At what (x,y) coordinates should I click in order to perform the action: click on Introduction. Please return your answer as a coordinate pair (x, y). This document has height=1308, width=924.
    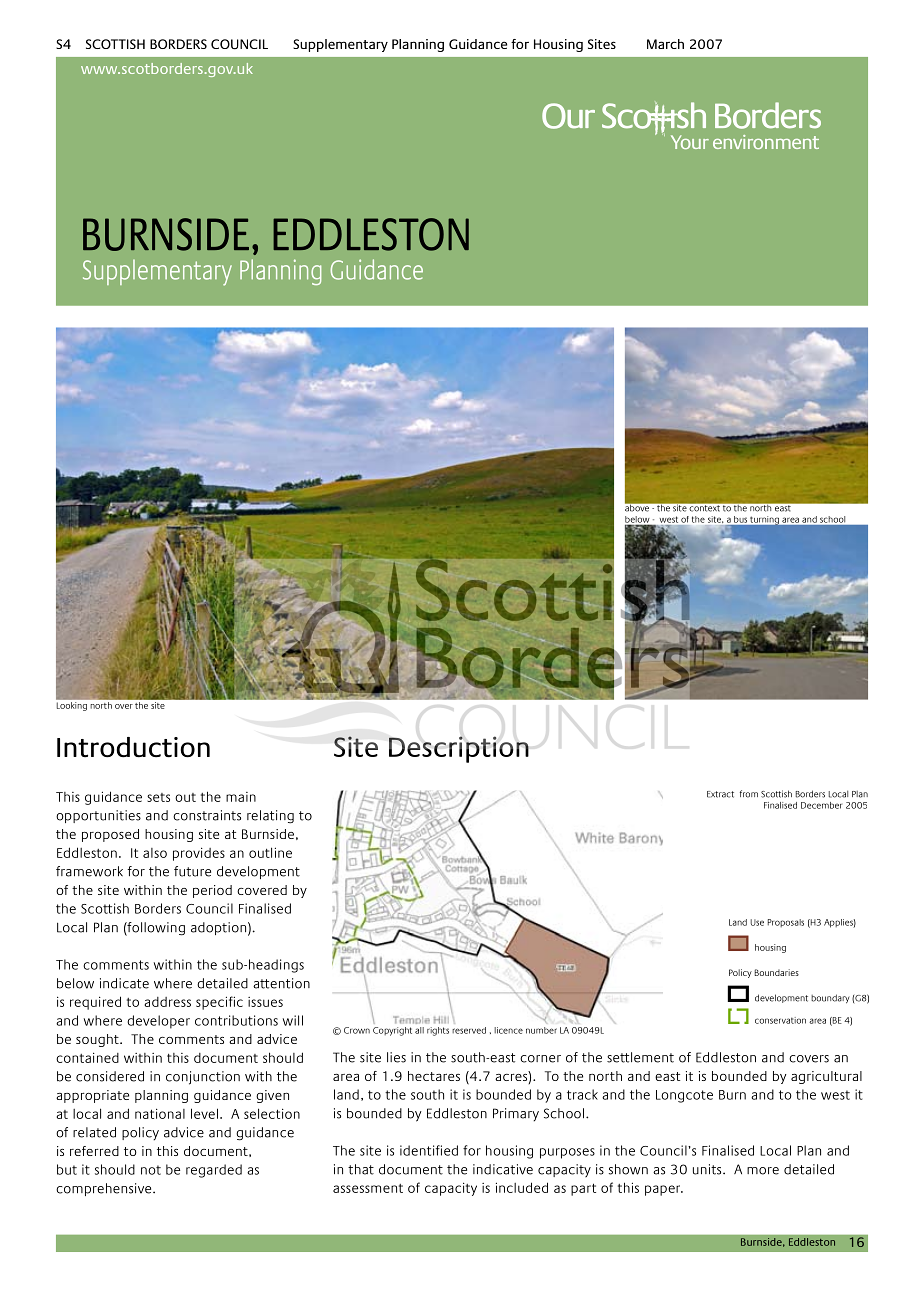
    Looking at the image, I should click on (133, 747).
